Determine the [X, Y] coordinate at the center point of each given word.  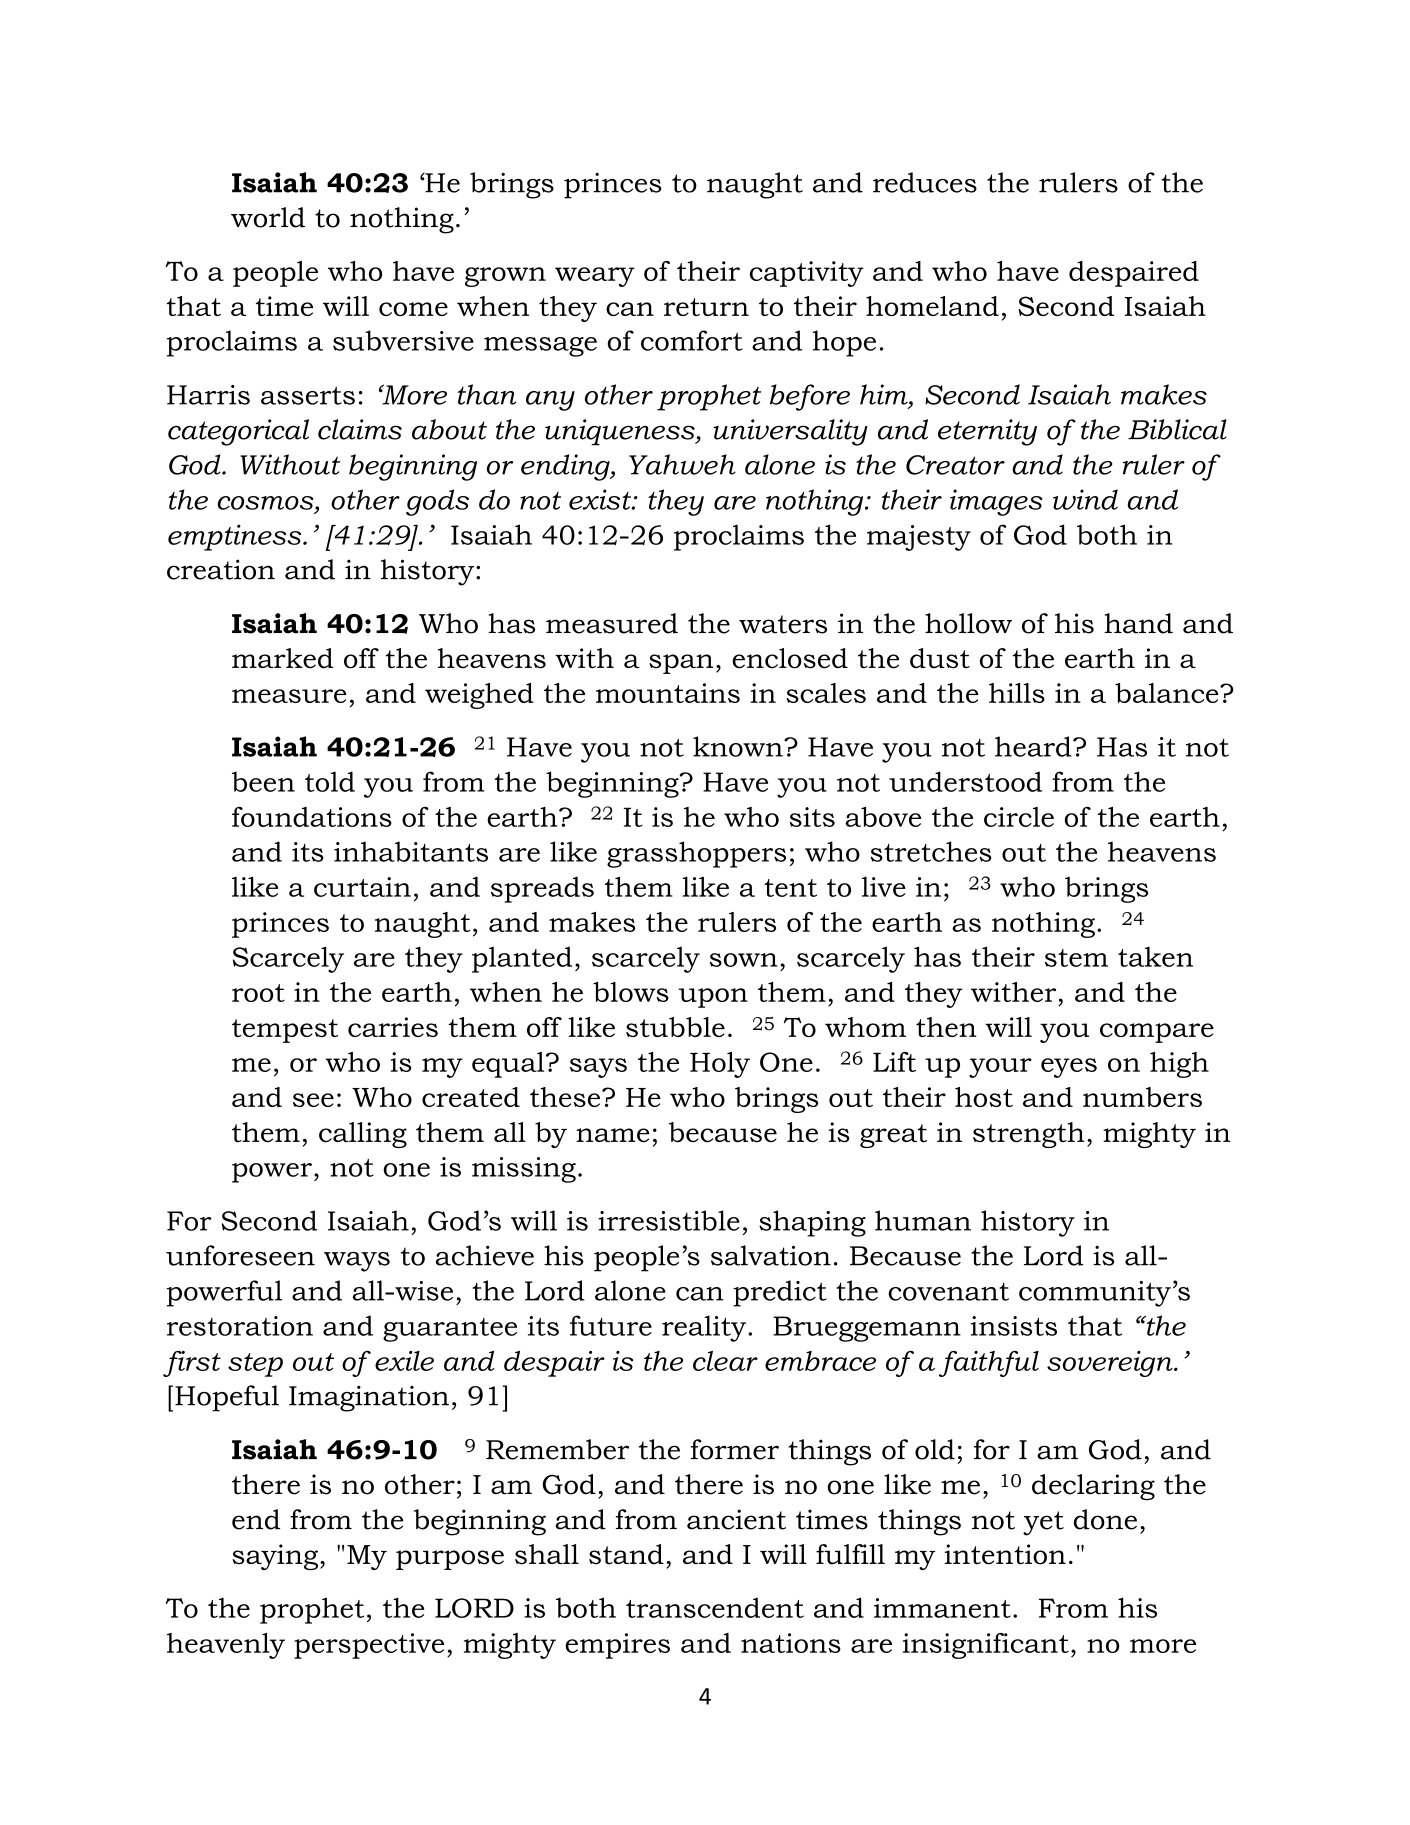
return [706, 307]
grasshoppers [696, 854]
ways [357, 1262]
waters [783, 624]
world [268, 217]
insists [1014, 1326]
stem [1076, 958]
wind [1085, 499]
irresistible [669, 1220]
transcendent [715, 1607]
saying [276, 1557]
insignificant [986, 1646]
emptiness [236, 537]
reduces [925, 182]
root [258, 993]
